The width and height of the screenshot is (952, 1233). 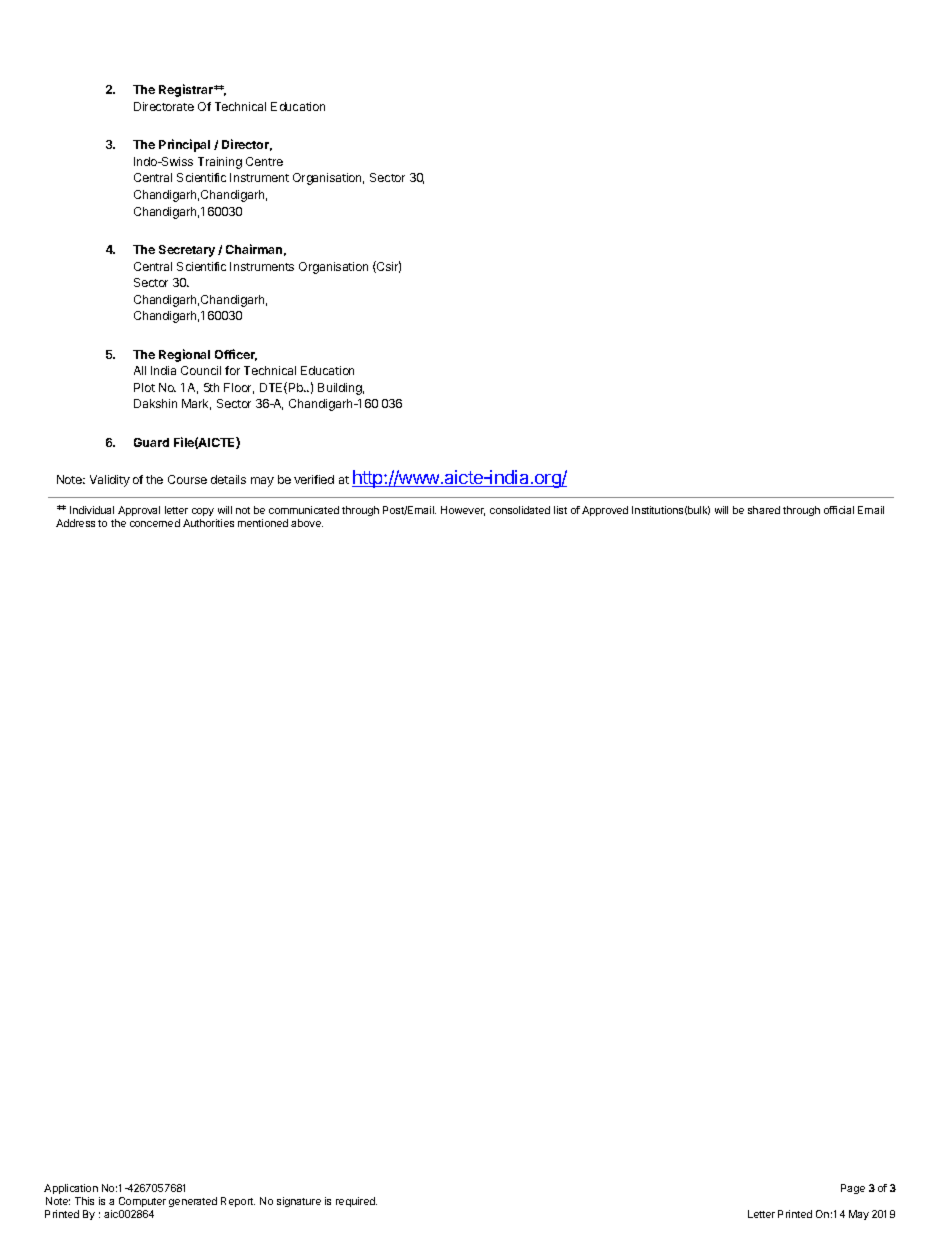 I want to click on Centre, so click(x=264, y=161).
